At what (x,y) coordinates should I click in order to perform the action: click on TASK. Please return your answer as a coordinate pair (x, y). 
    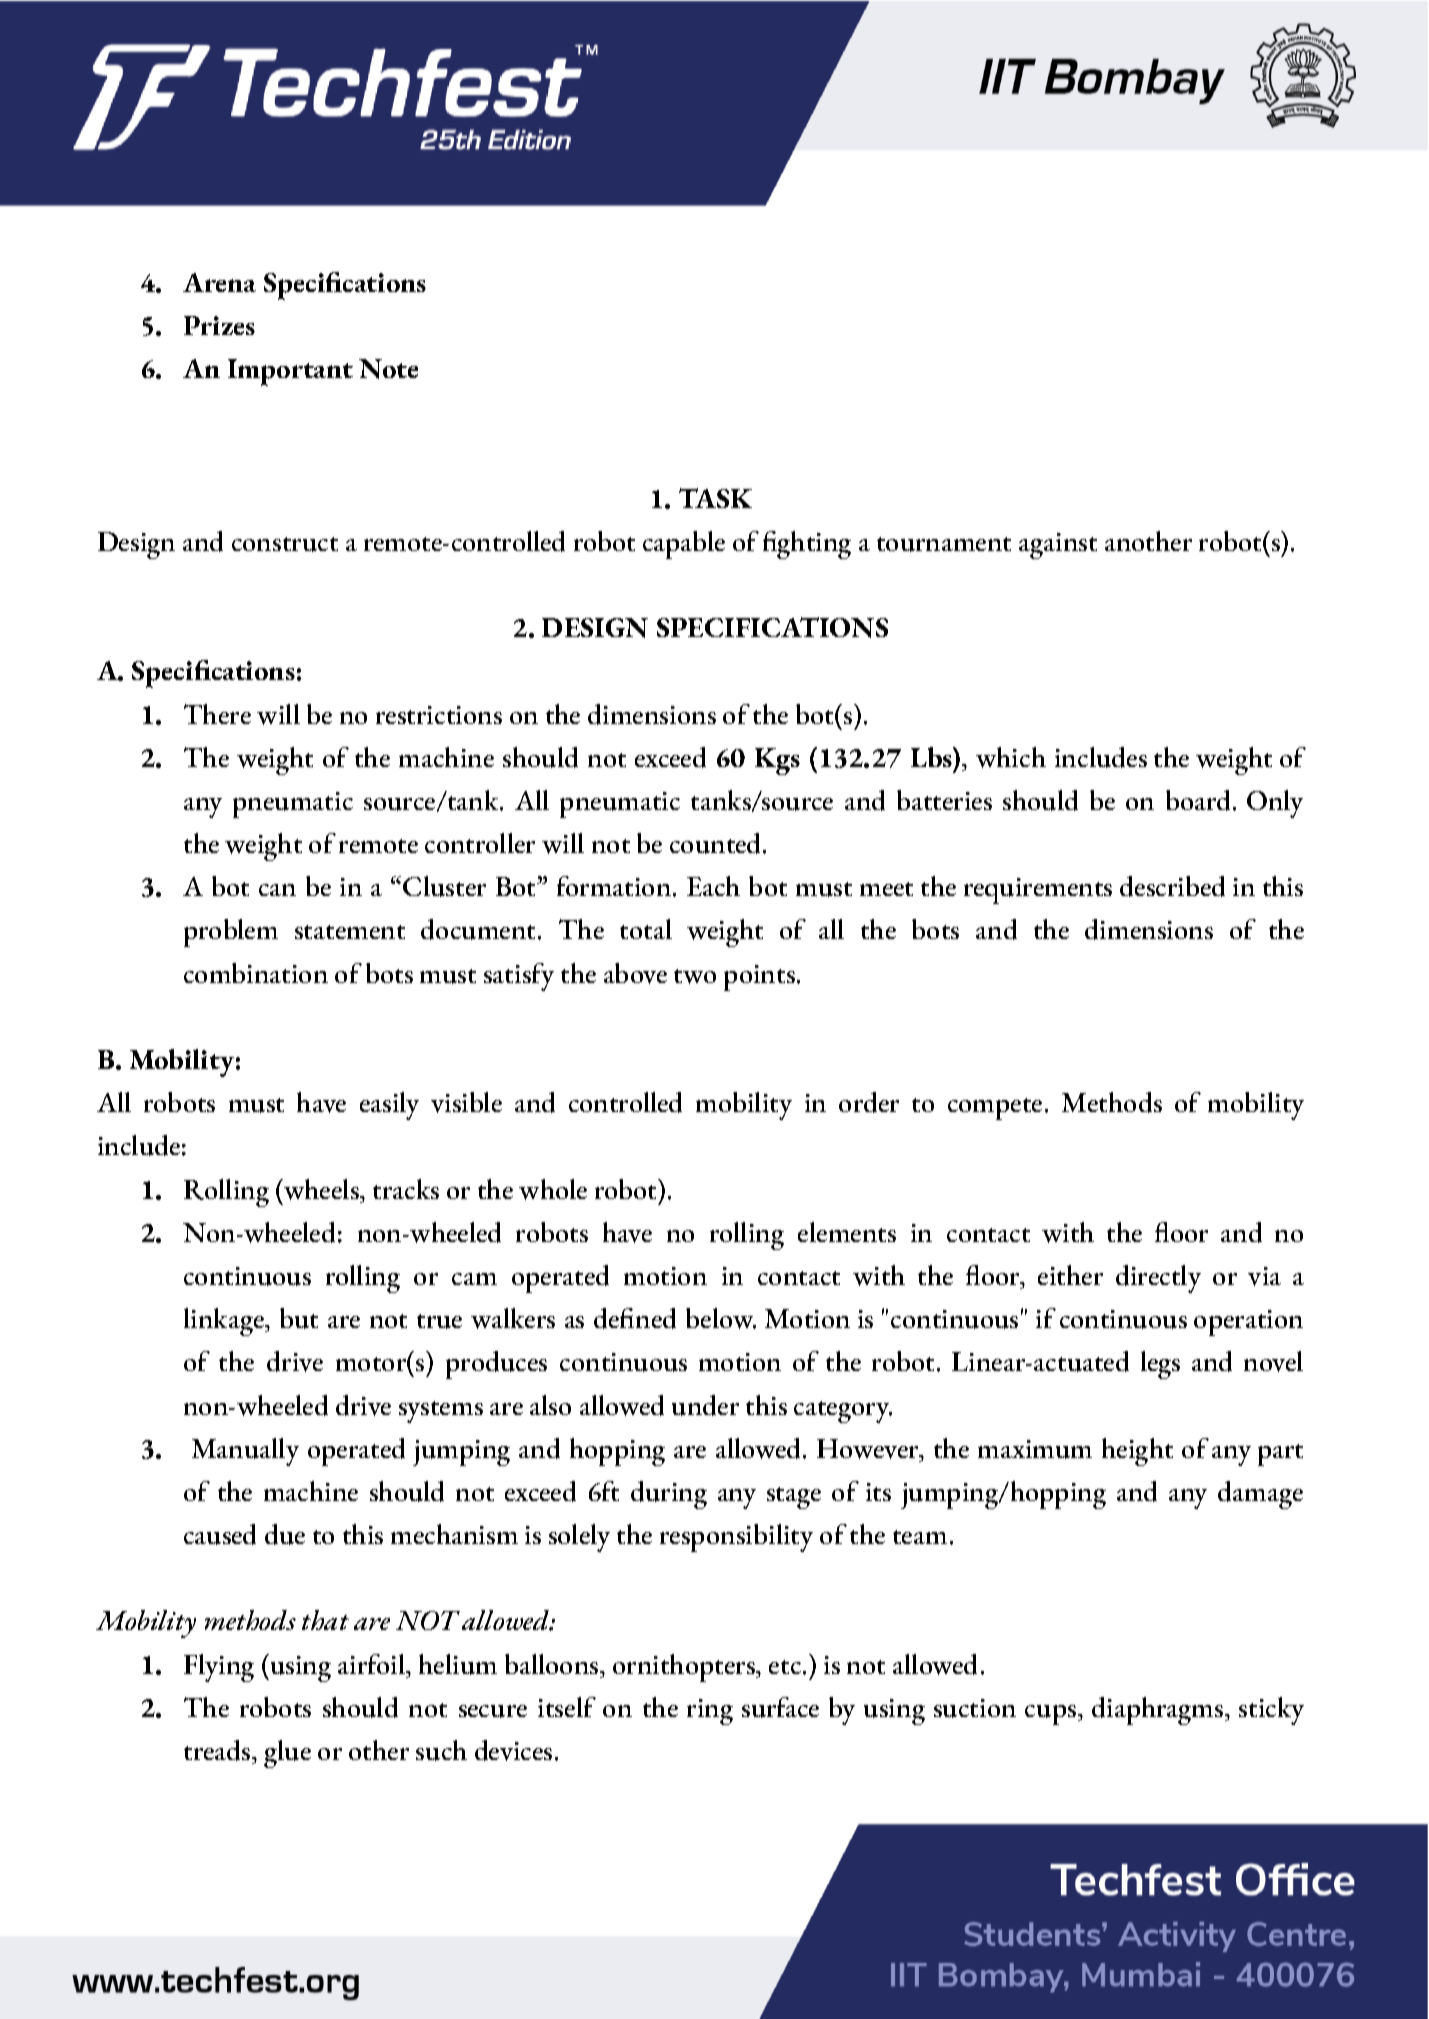
    Looking at the image, I should click on (715, 498).
